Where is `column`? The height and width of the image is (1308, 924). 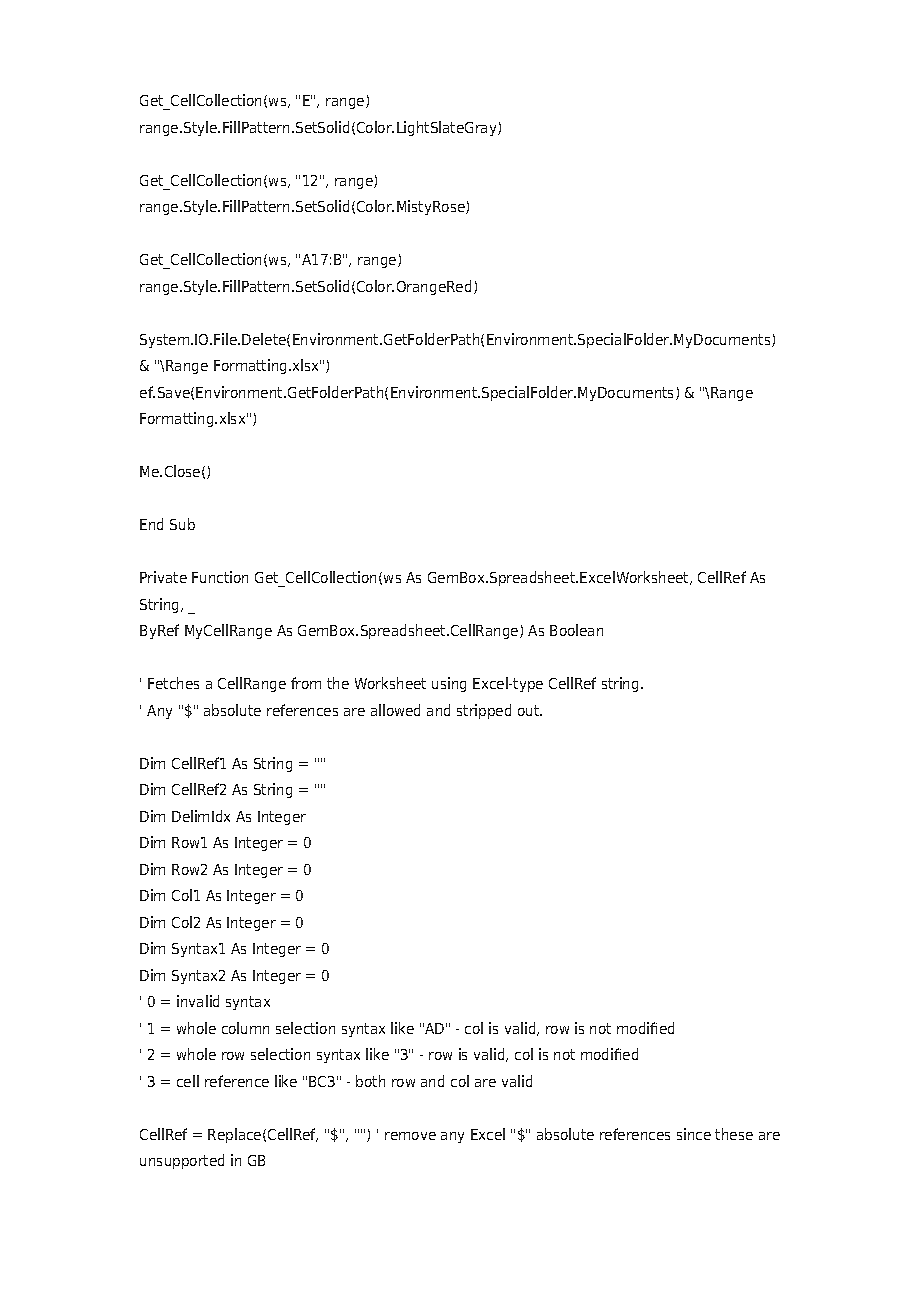
column is located at coordinates (245, 1028).
